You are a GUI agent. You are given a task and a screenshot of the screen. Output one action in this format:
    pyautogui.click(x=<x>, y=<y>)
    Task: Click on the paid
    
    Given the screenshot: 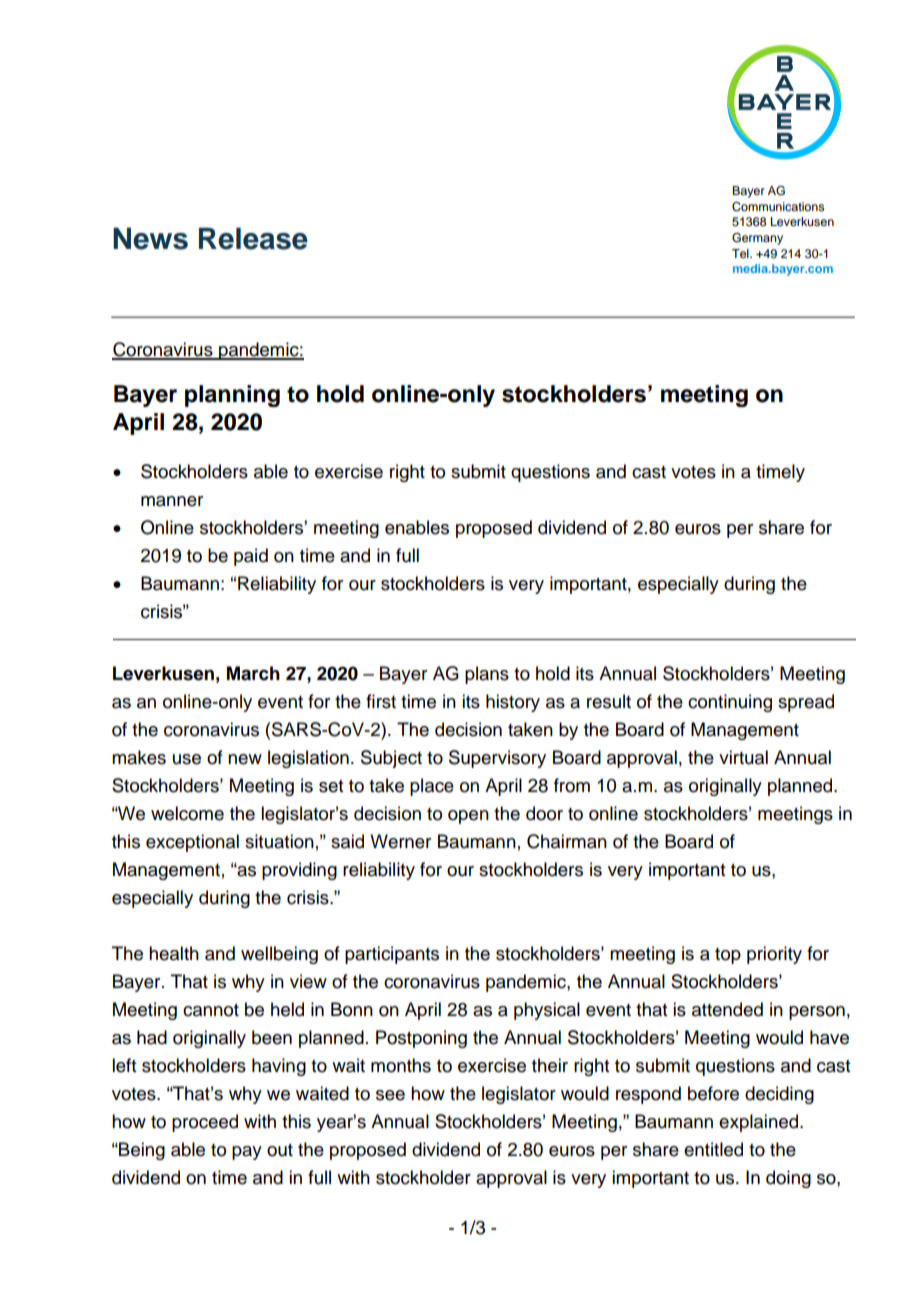 What is the action you would take?
    pyautogui.click(x=251, y=557)
